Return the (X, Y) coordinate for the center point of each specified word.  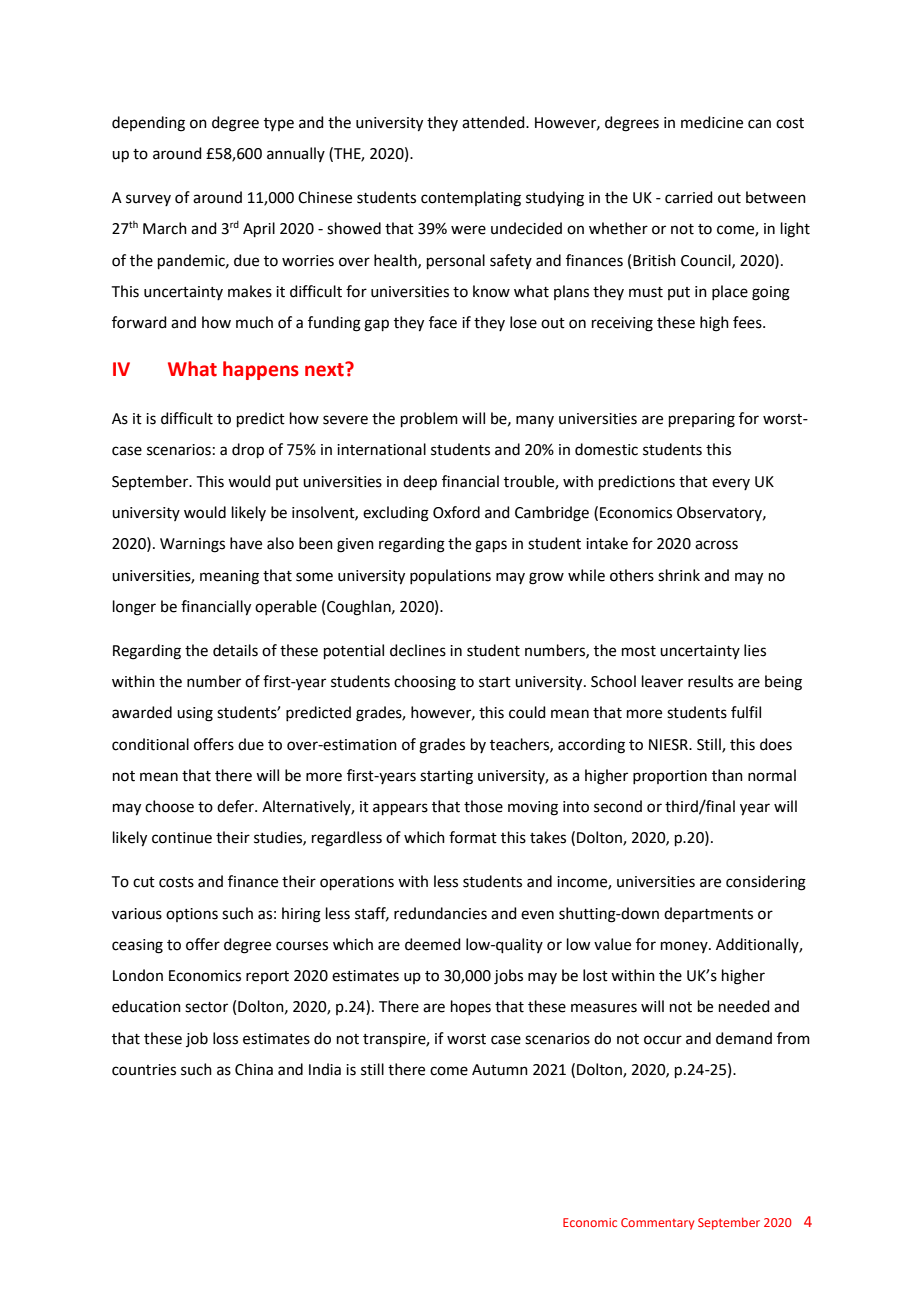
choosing (425, 683)
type (279, 124)
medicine (712, 122)
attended (494, 122)
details (235, 650)
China (254, 1069)
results (710, 681)
